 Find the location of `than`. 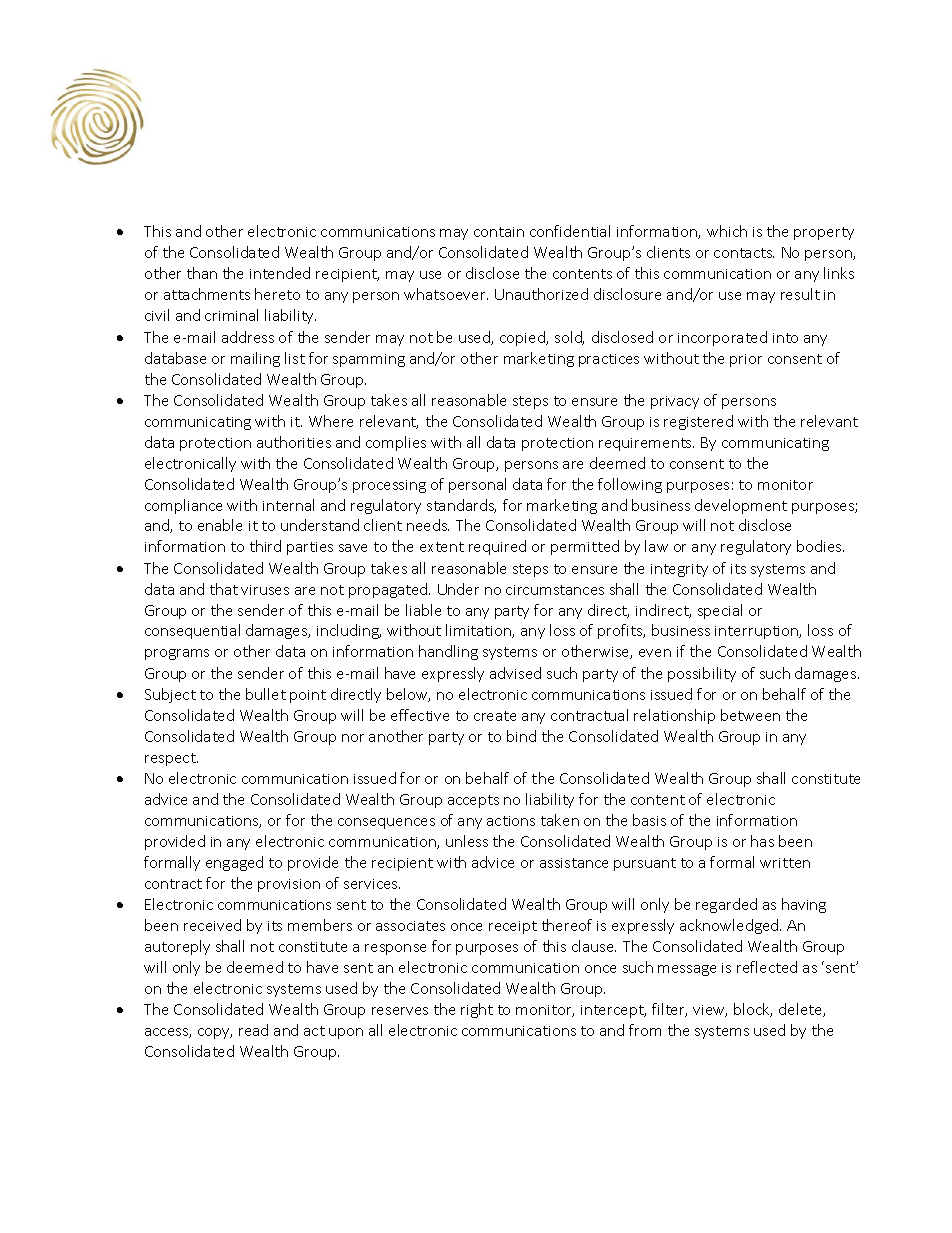

than is located at coordinates (202, 273).
